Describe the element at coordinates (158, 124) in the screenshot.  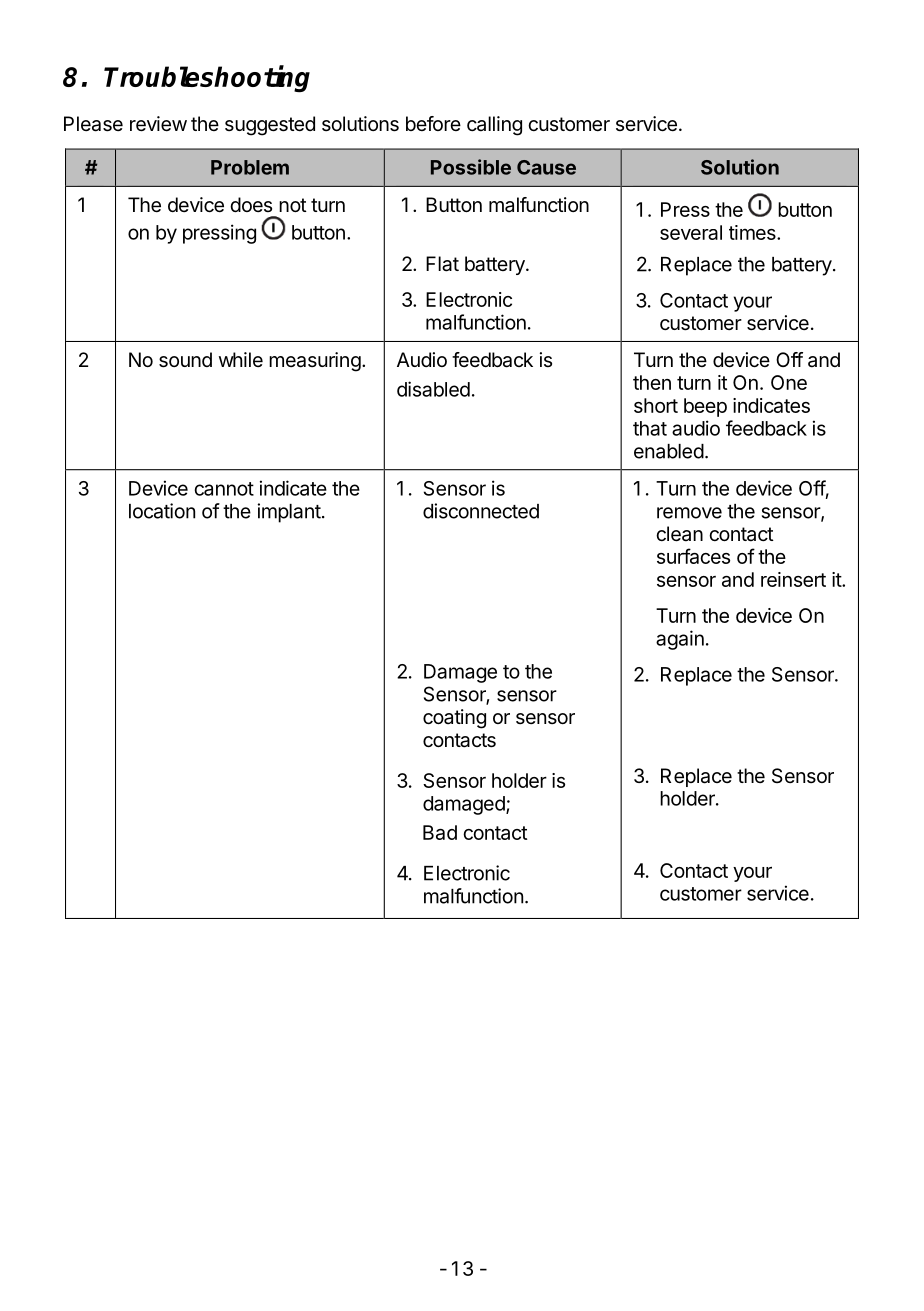
I see `review` at that location.
